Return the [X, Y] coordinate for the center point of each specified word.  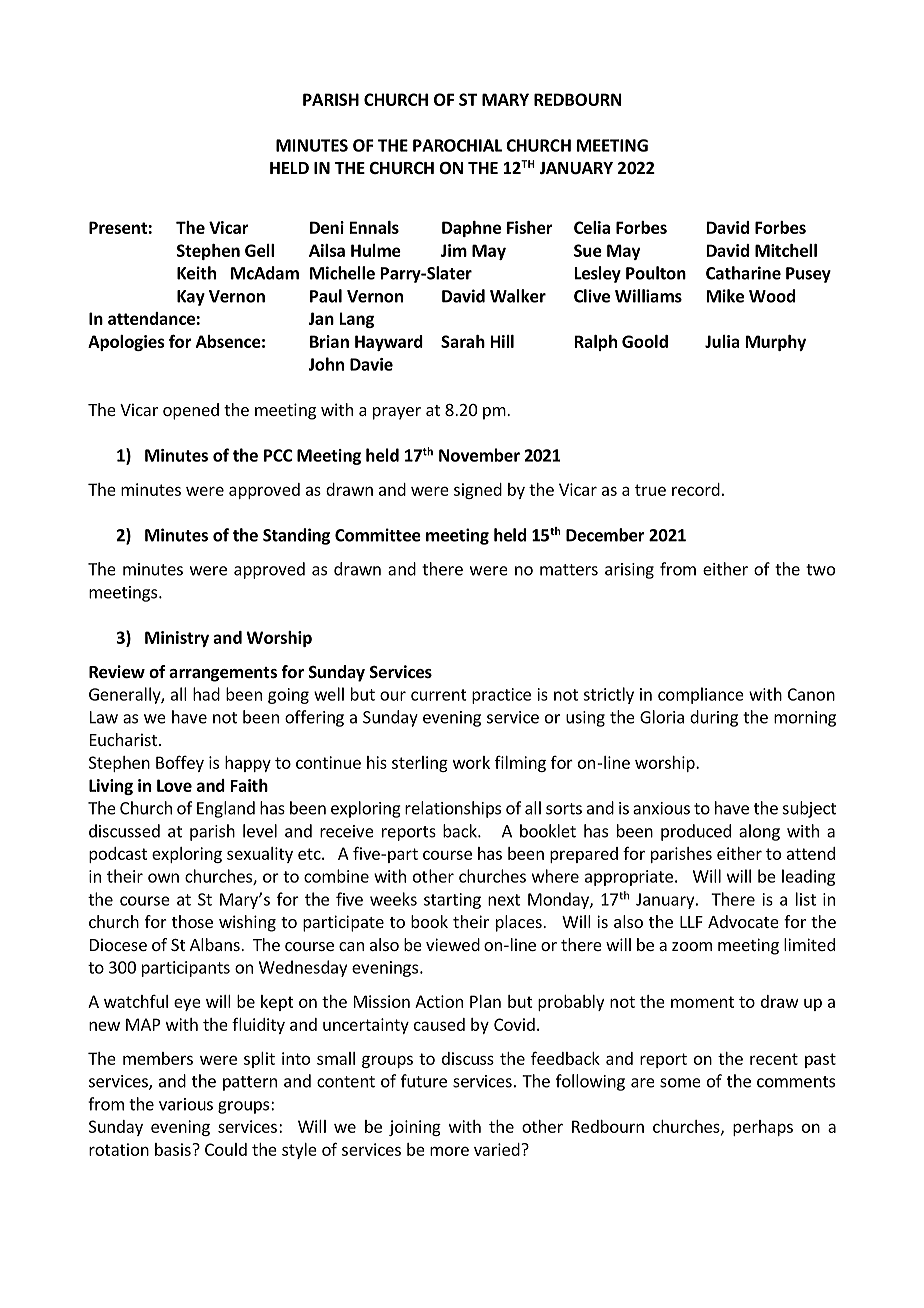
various [186, 1104]
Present [118, 227]
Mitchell [786, 250]
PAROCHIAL [457, 145]
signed [478, 491]
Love [174, 785]
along [759, 832]
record [696, 489]
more [449, 1151]
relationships [453, 809]
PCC [278, 455]
